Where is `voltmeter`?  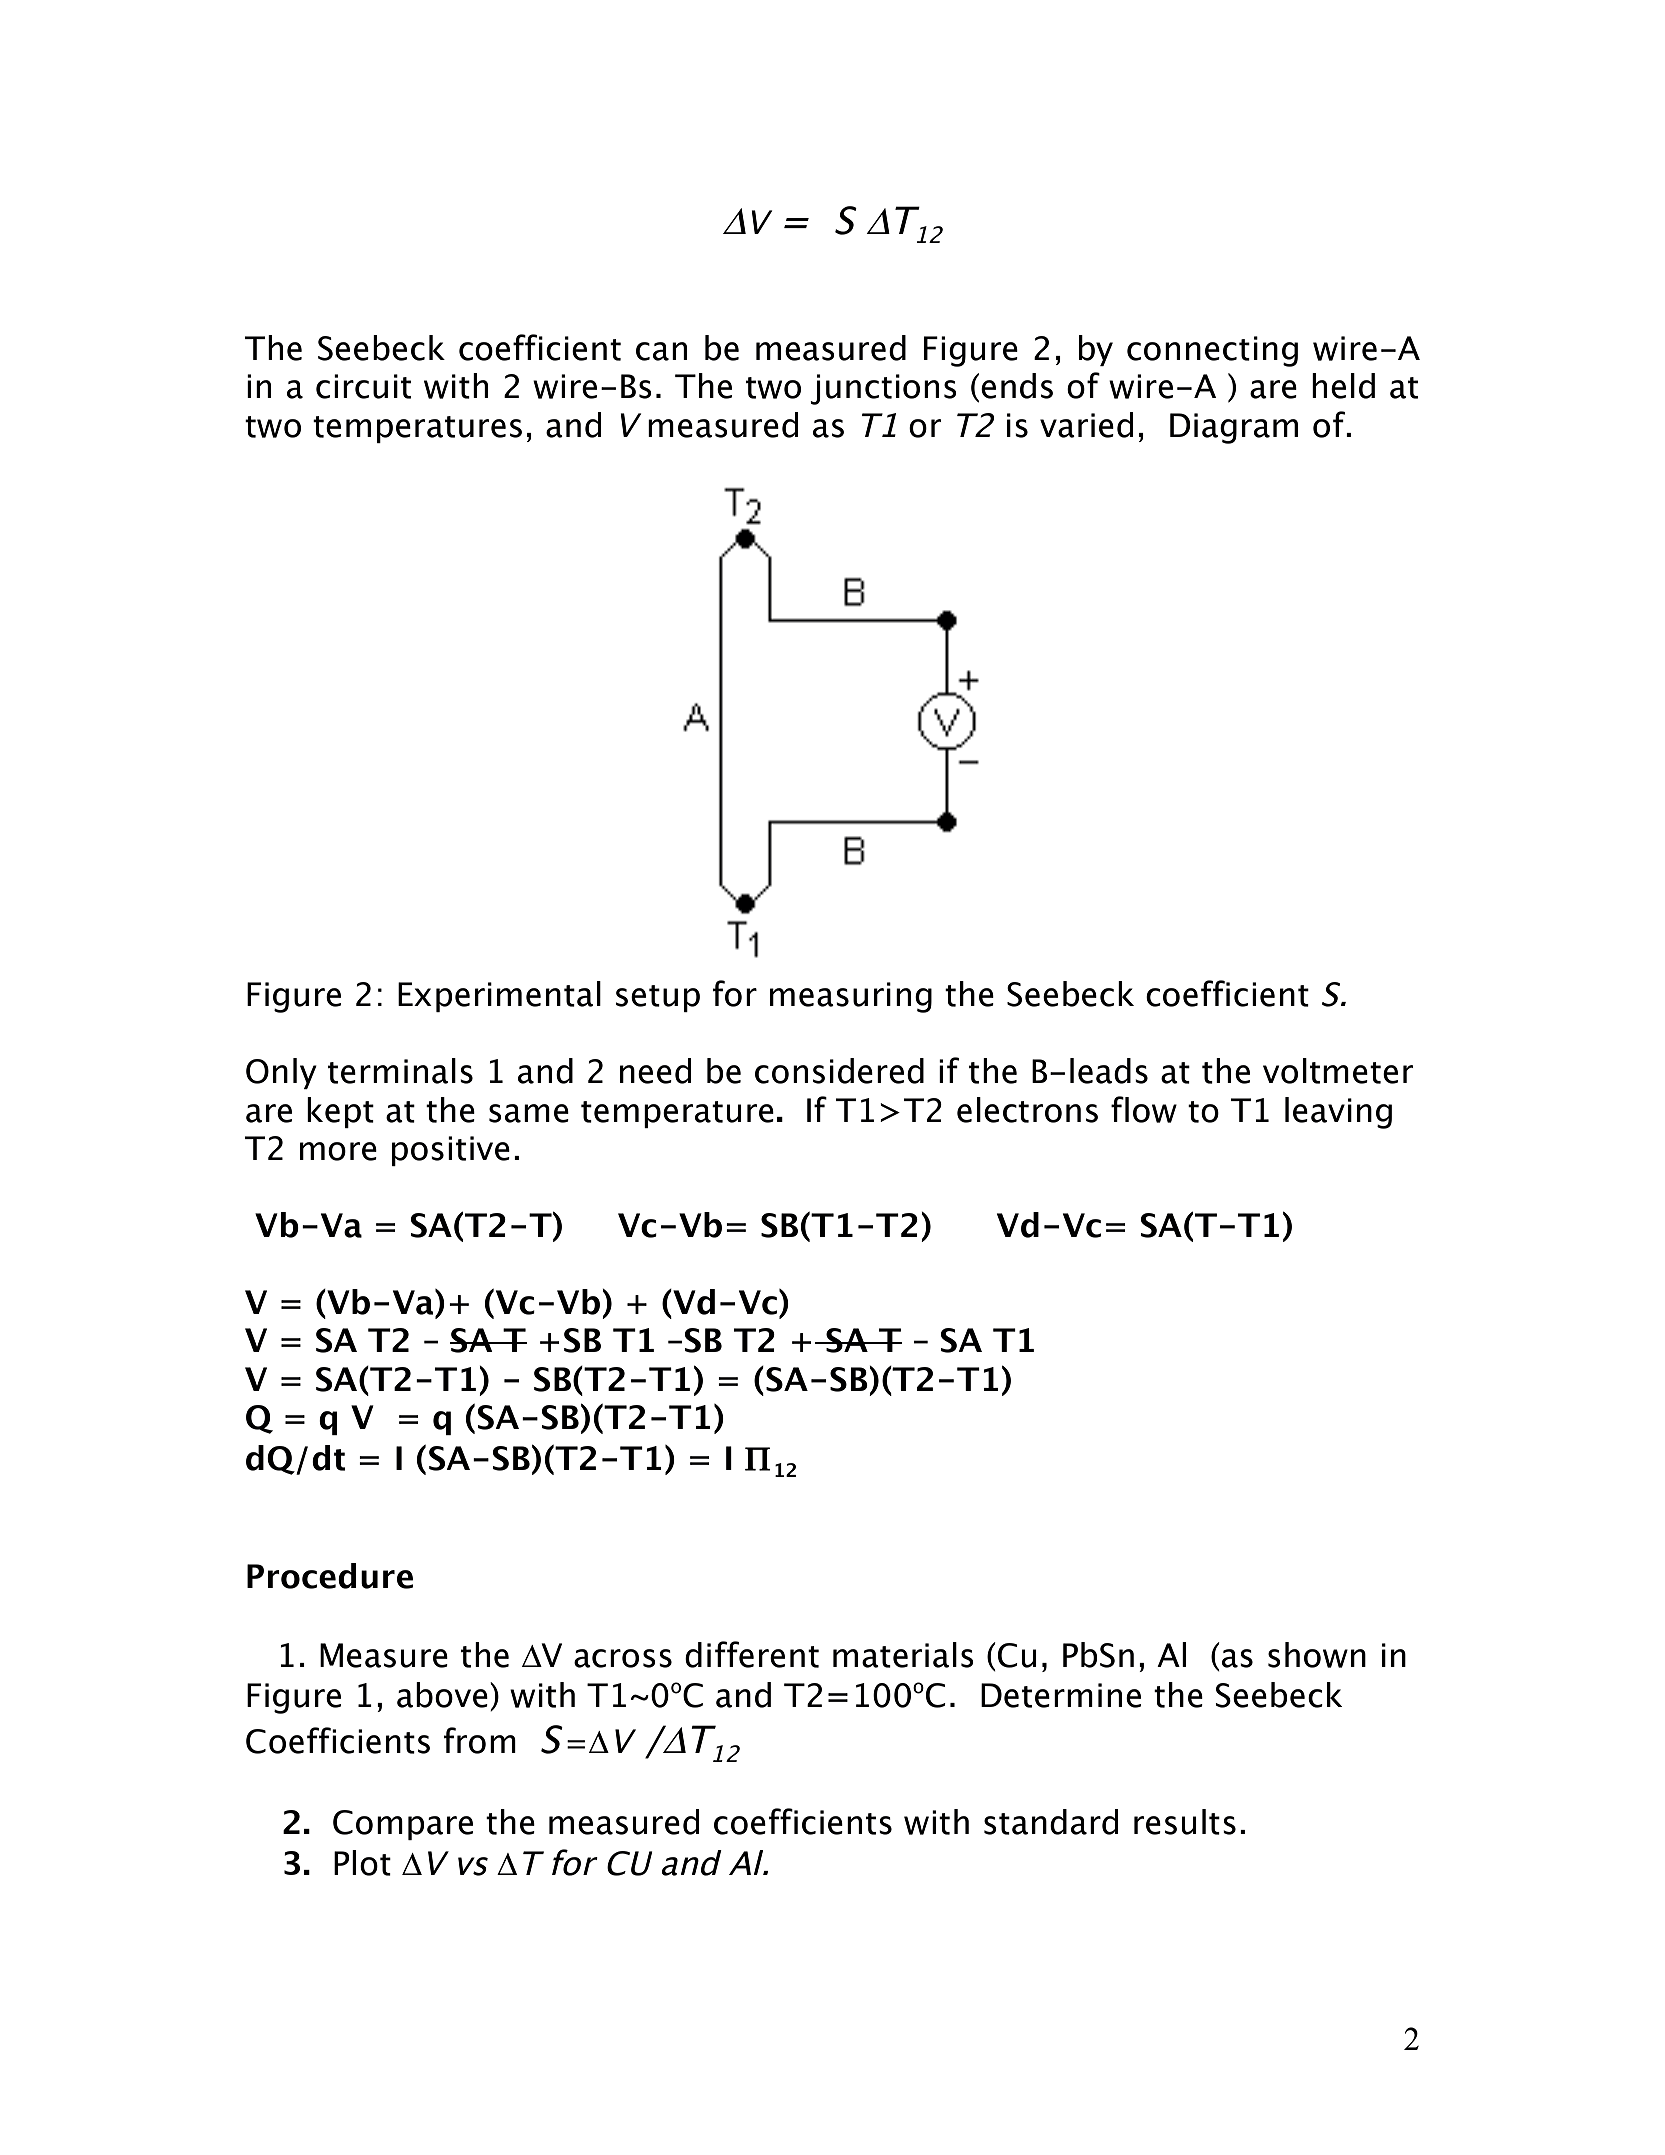
voltmeter is located at coordinates (1338, 1071).
